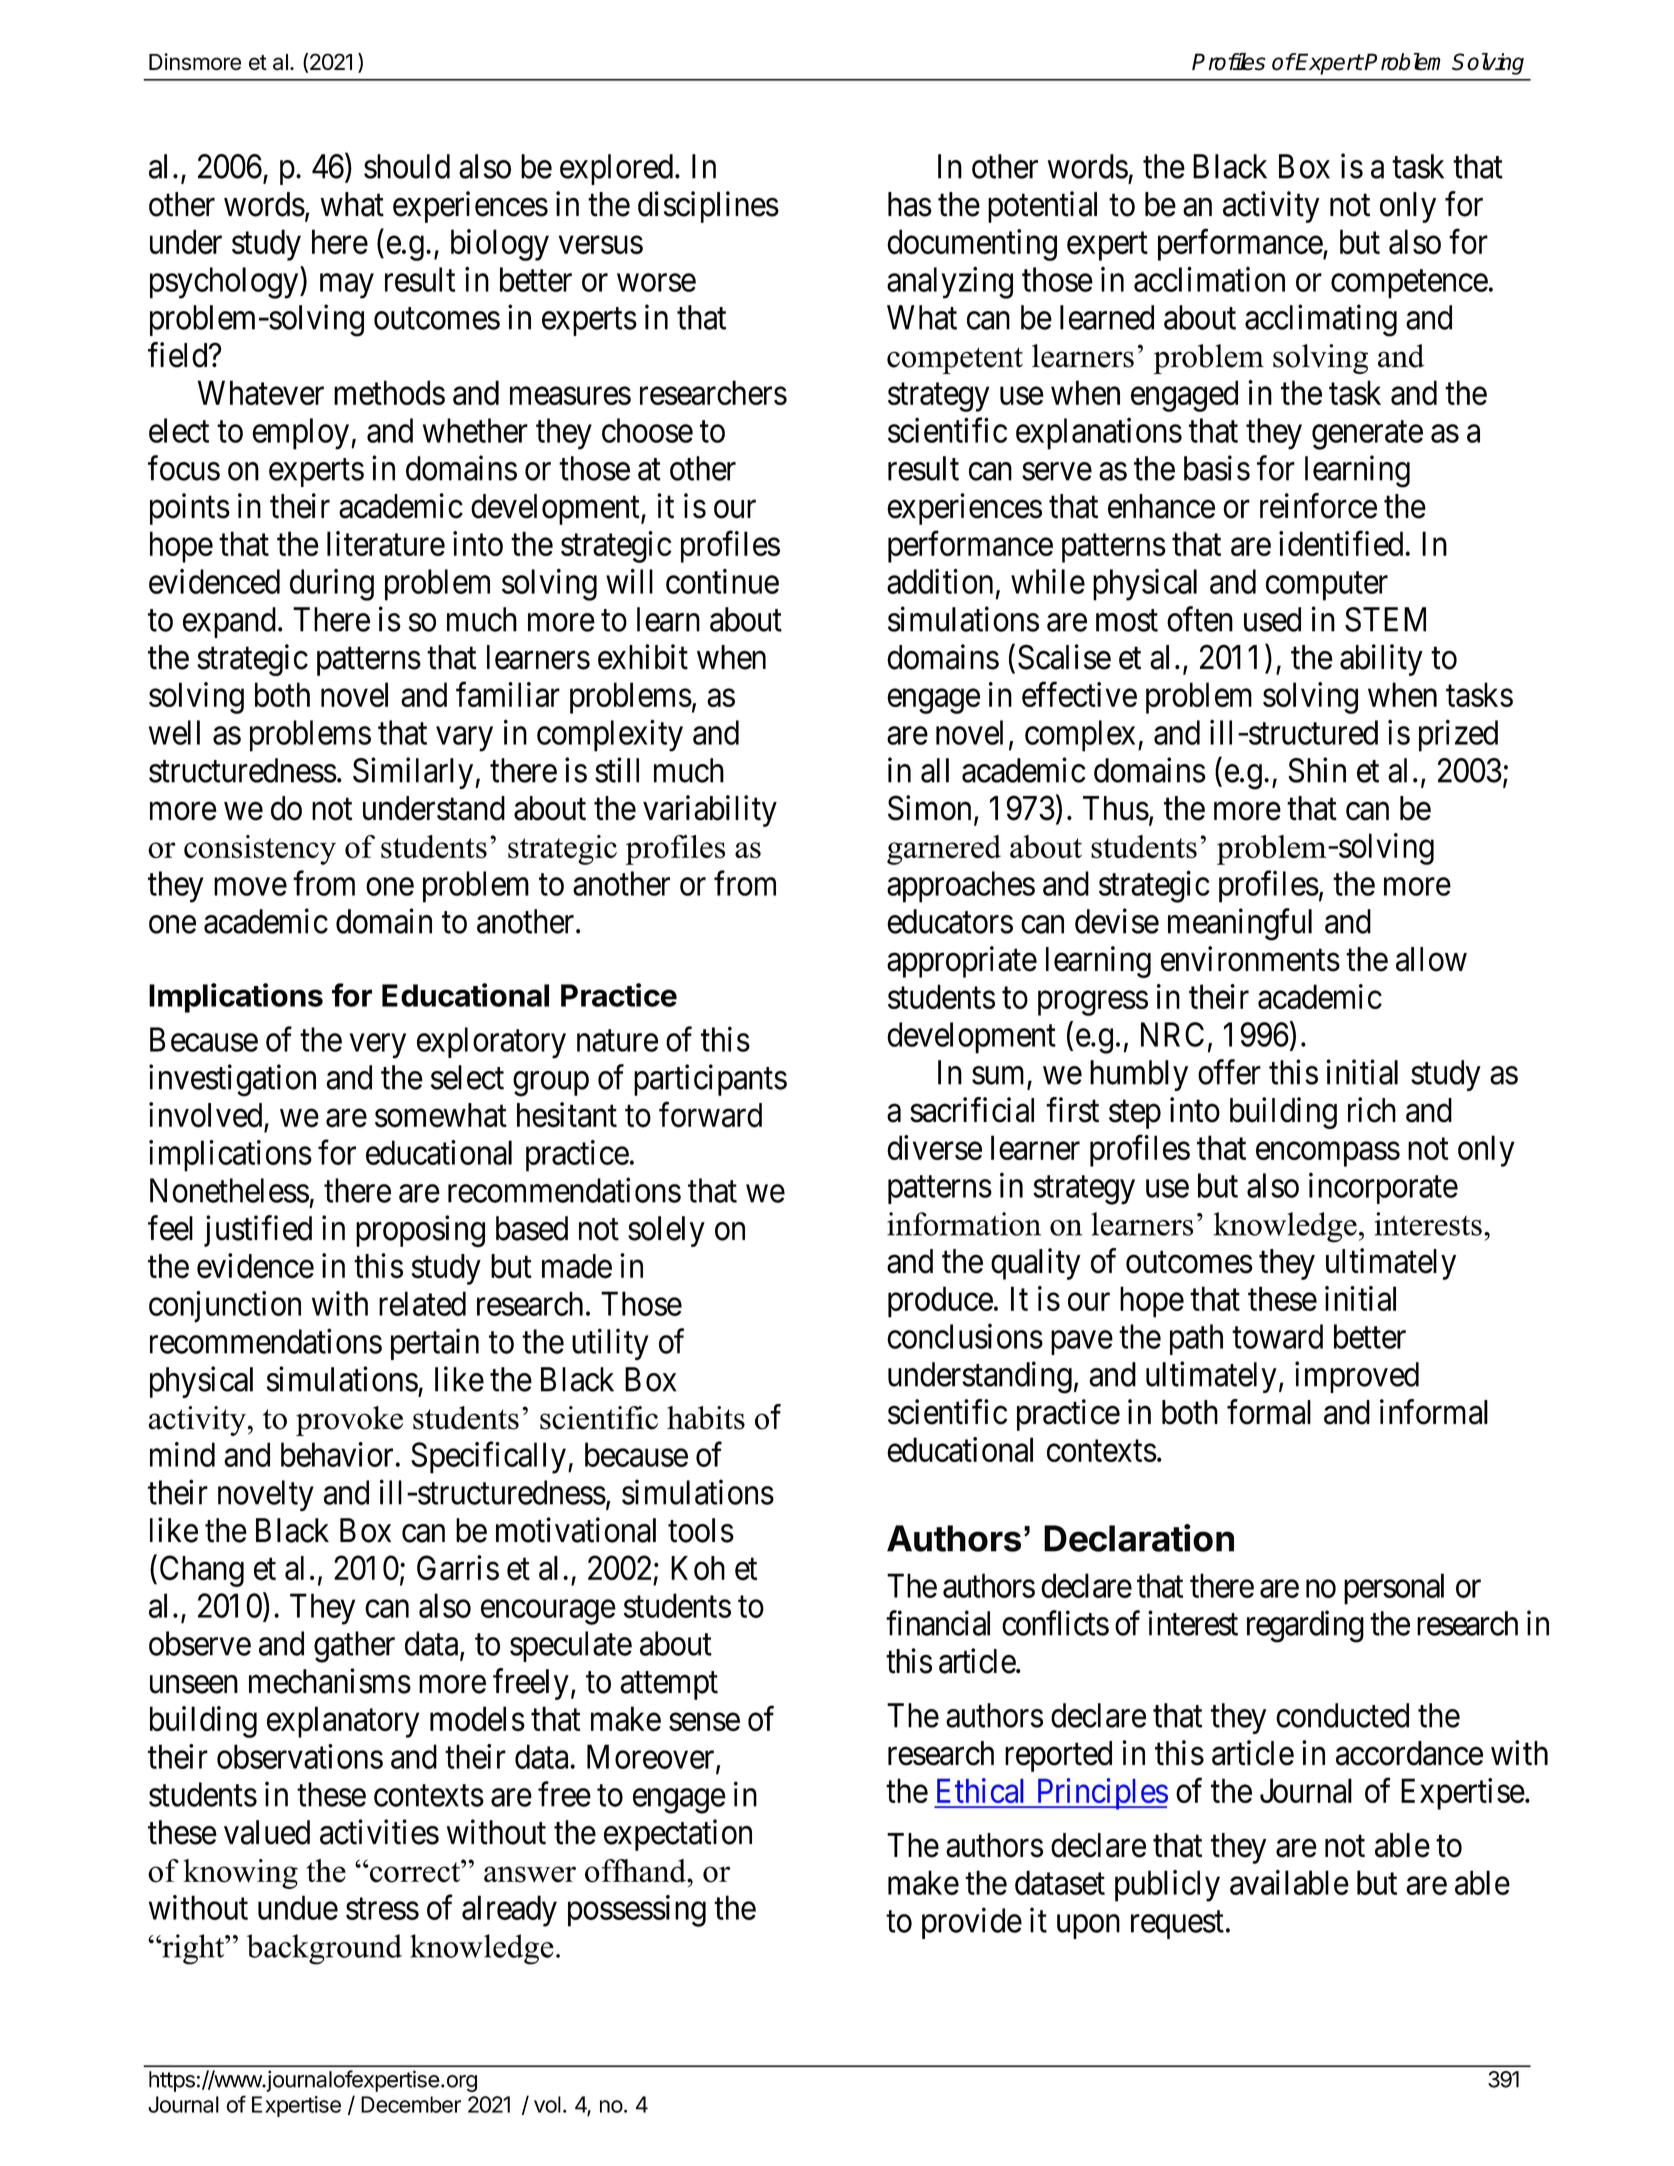 Image resolution: width=1674 pixels, height=2166 pixels. I want to click on acclimation, so click(1209, 279).
